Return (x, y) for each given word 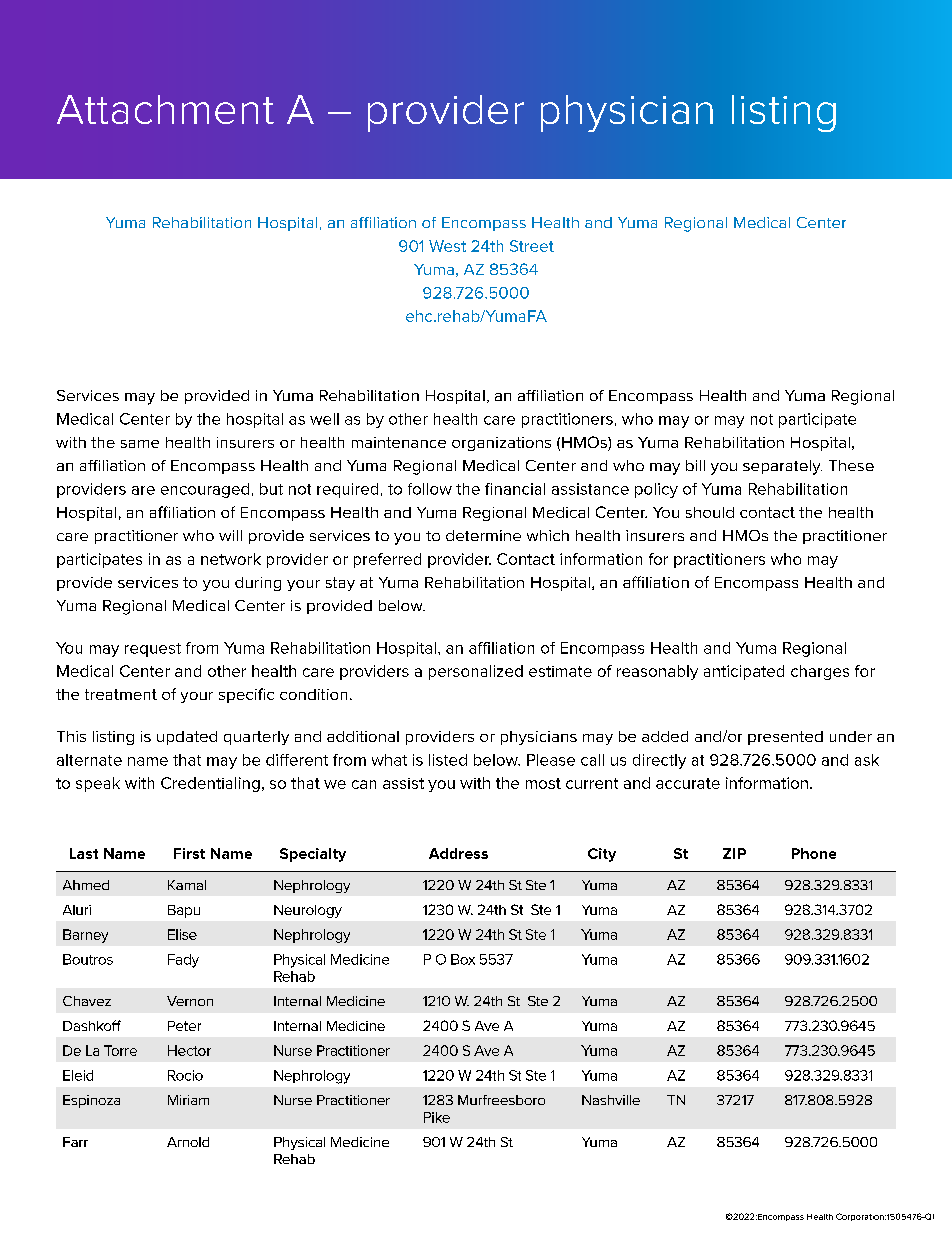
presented (785, 738)
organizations (501, 444)
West (447, 246)
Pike (437, 1117)
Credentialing (210, 784)
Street (532, 246)
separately (782, 467)
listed (448, 760)
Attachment (165, 109)
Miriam (188, 1100)
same (140, 444)
